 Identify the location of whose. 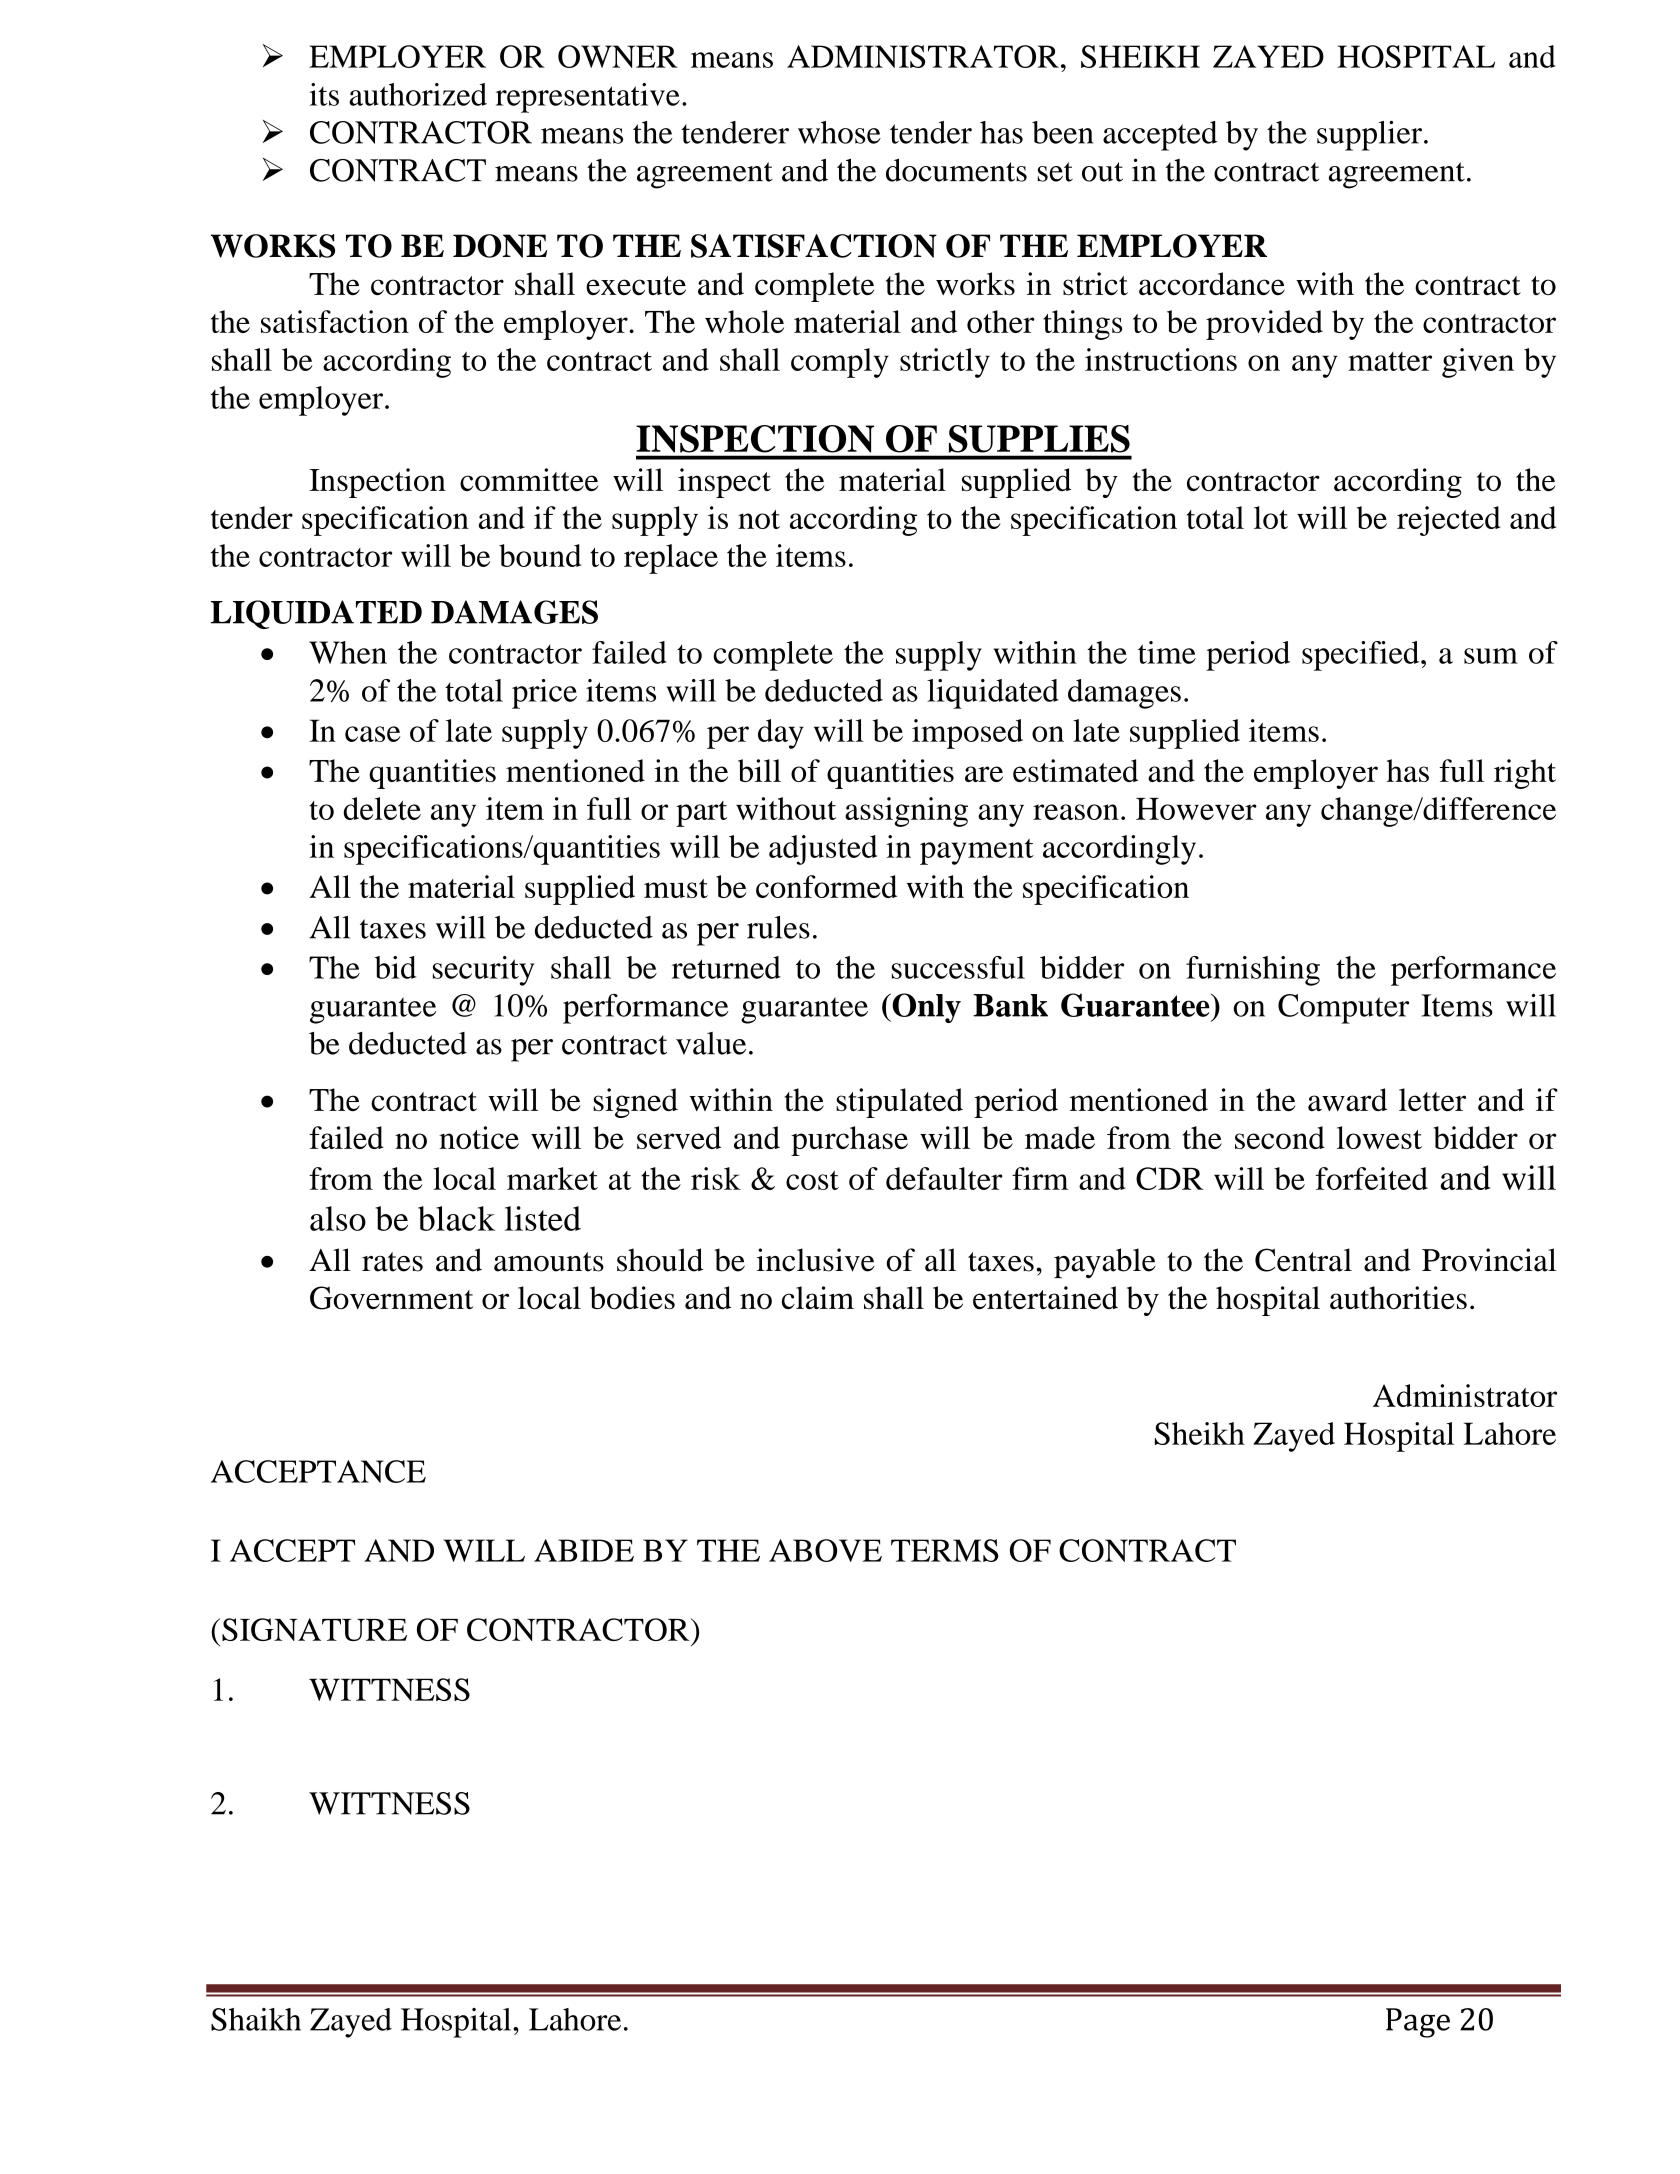
(839, 132).
